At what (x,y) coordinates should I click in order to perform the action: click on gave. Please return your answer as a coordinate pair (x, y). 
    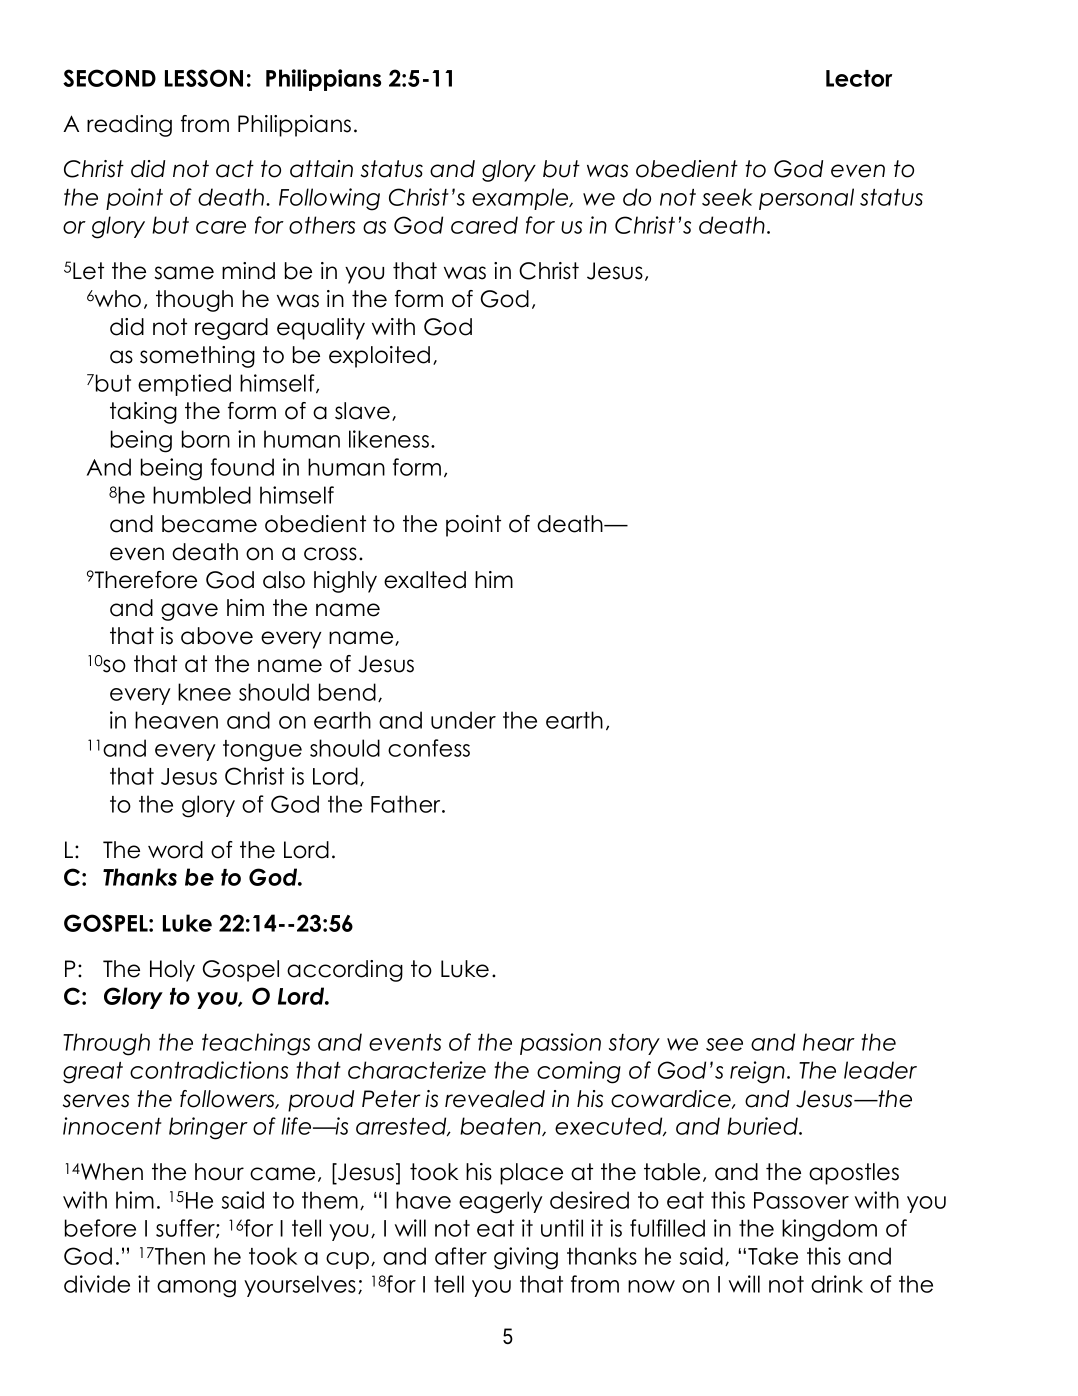
    Looking at the image, I should click on (189, 612).
